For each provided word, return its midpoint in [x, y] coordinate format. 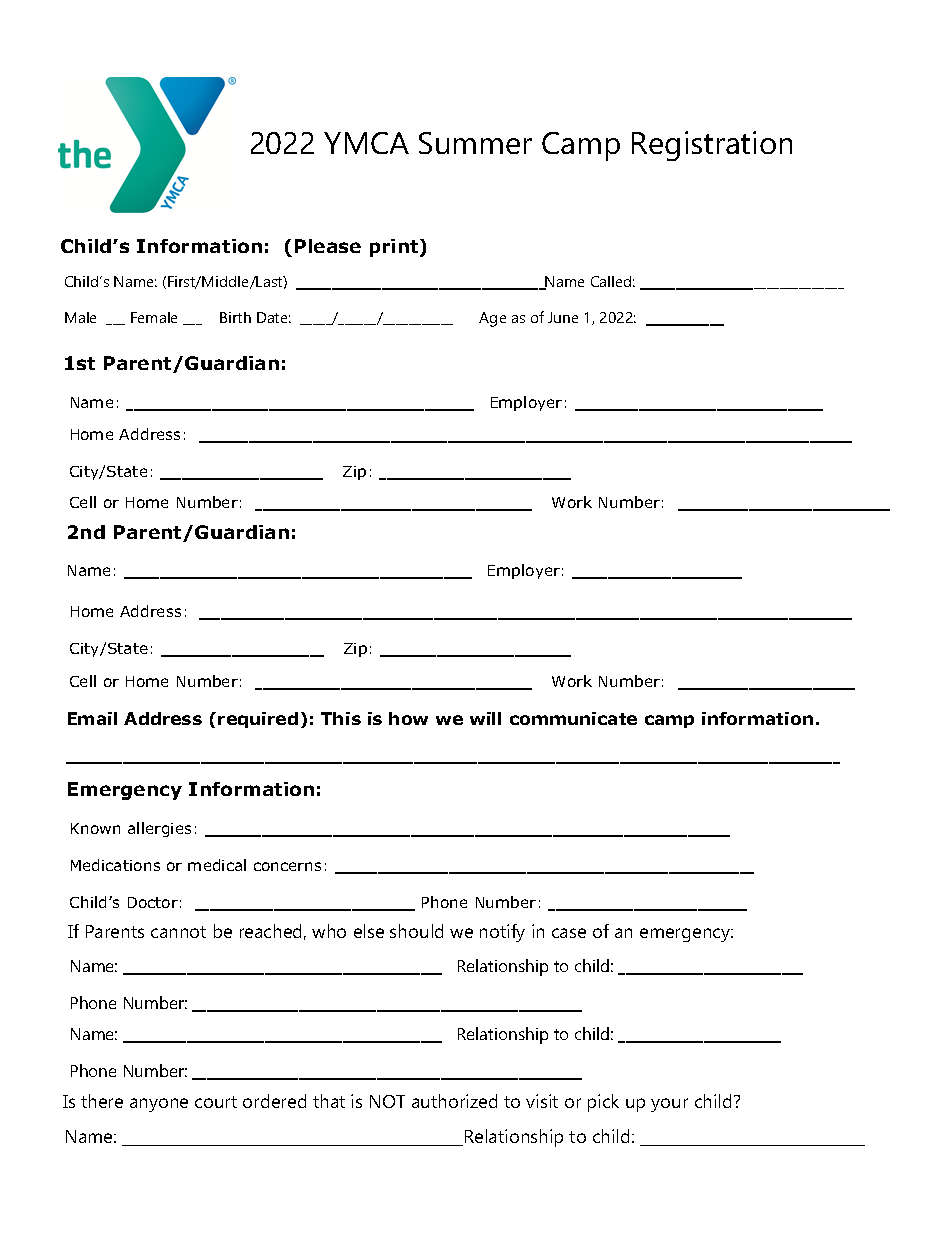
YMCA [366, 143]
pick [603, 1103]
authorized [454, 1101]
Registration [712, 146]
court [216, 1102]
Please [328, 246]
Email [92, 718]
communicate [573, 718]
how [408, 718]
